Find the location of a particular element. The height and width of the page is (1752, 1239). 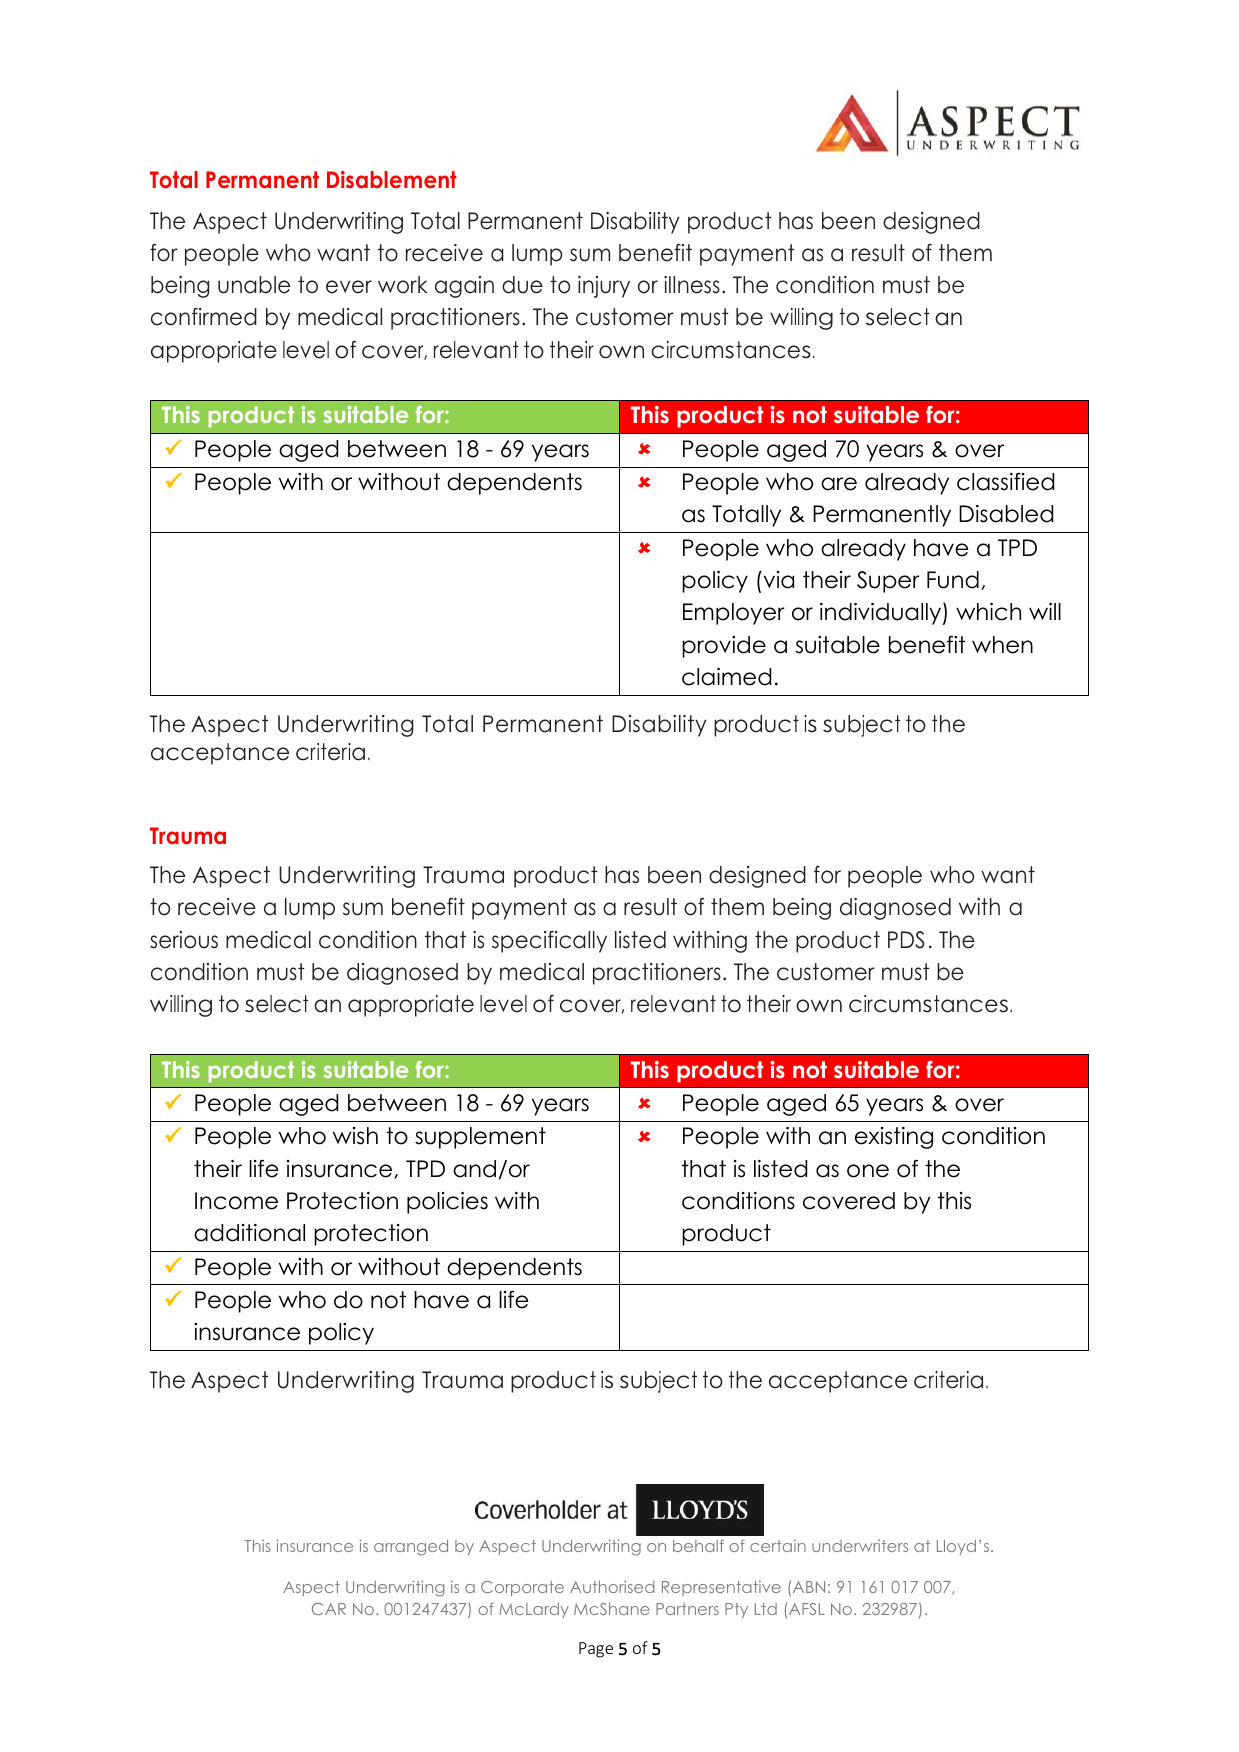

additional is located at coordinates (249, 1233).
